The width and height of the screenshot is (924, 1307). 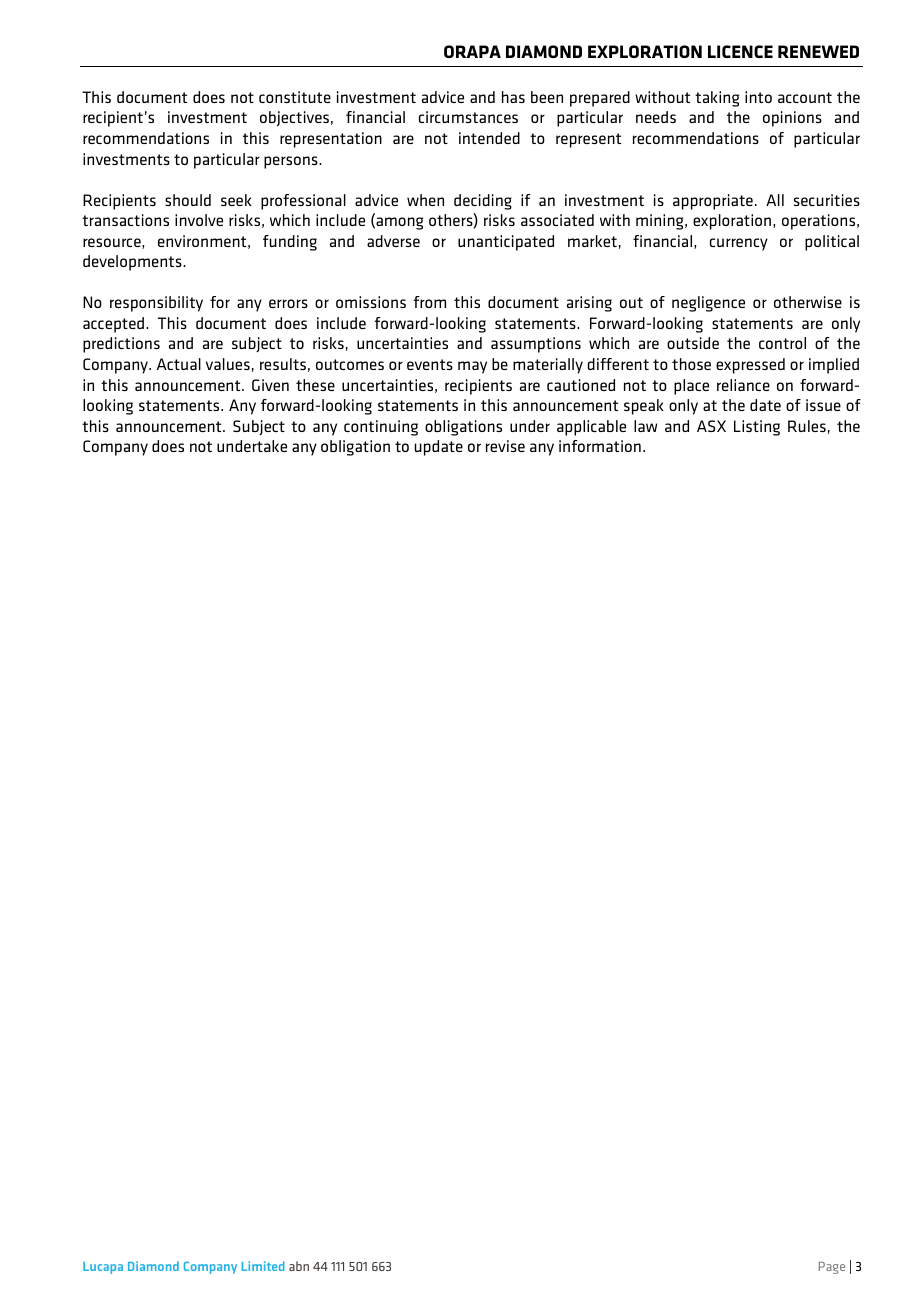 What do you see at coordinates (757, 428) in the screenshot?
I see `Listing` at bounding box center [757, 428].
